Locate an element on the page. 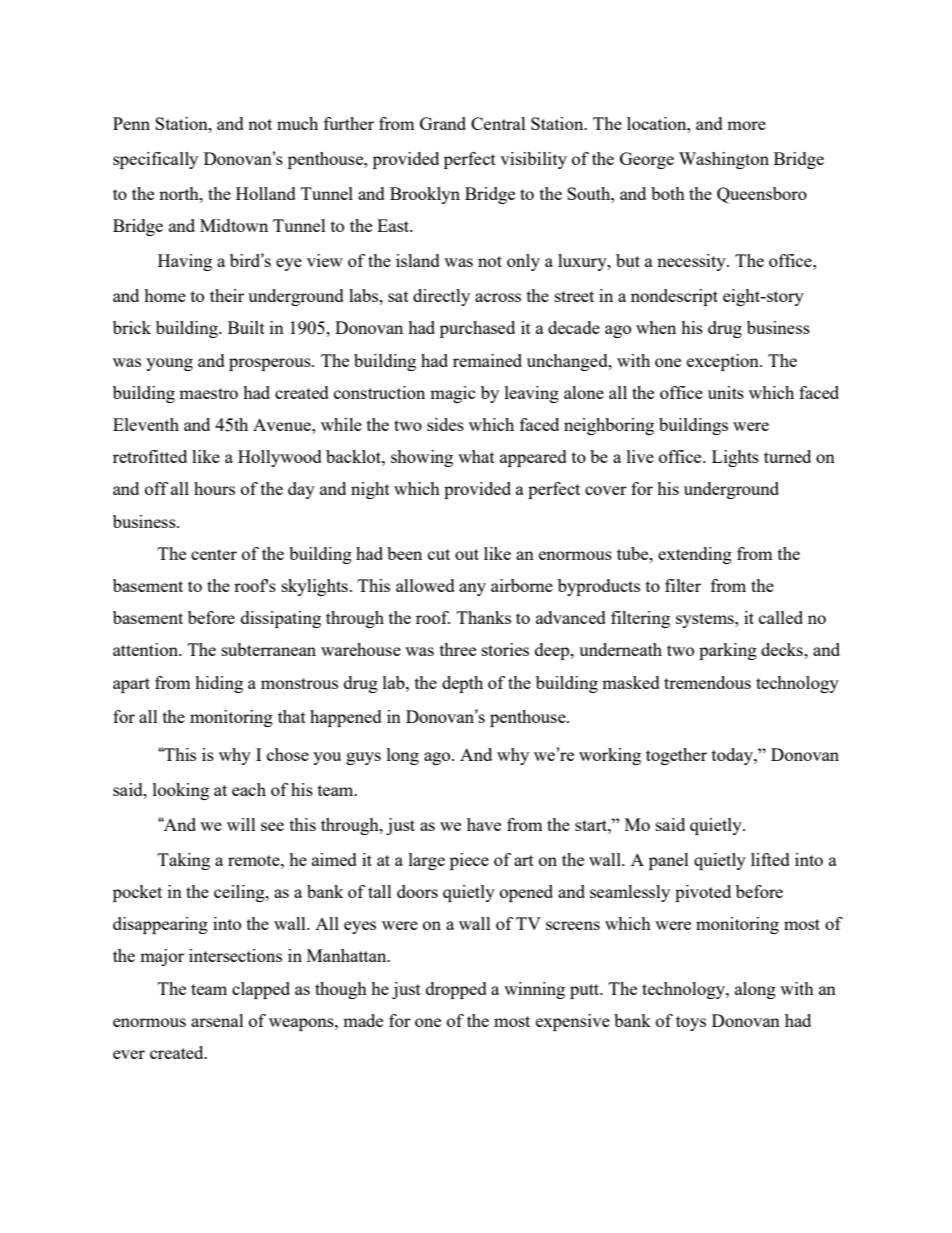  Washington is located at coordinates (724, 160).
